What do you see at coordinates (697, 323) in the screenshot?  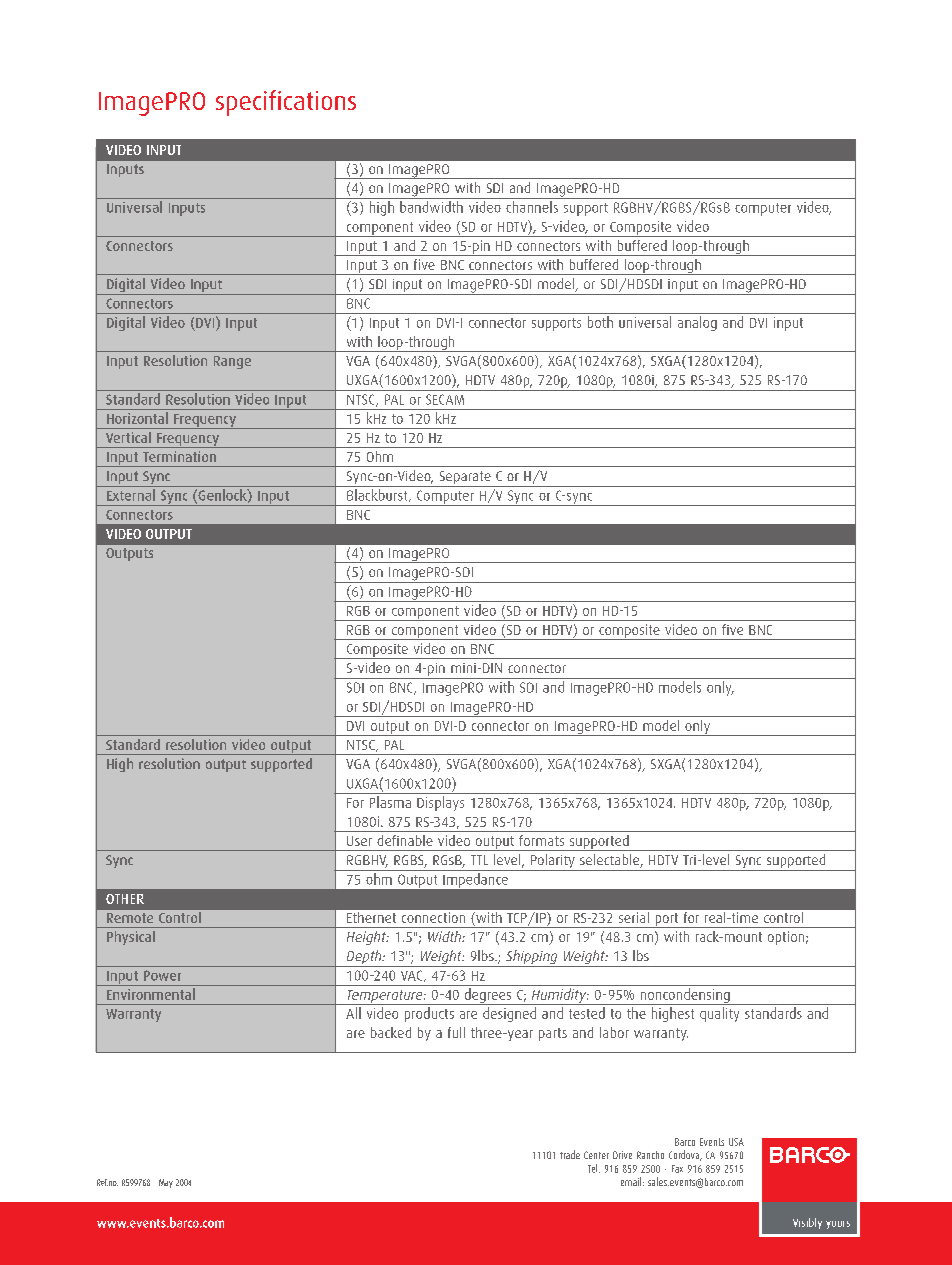 I see `analog` at bounding box center [697, 323].
